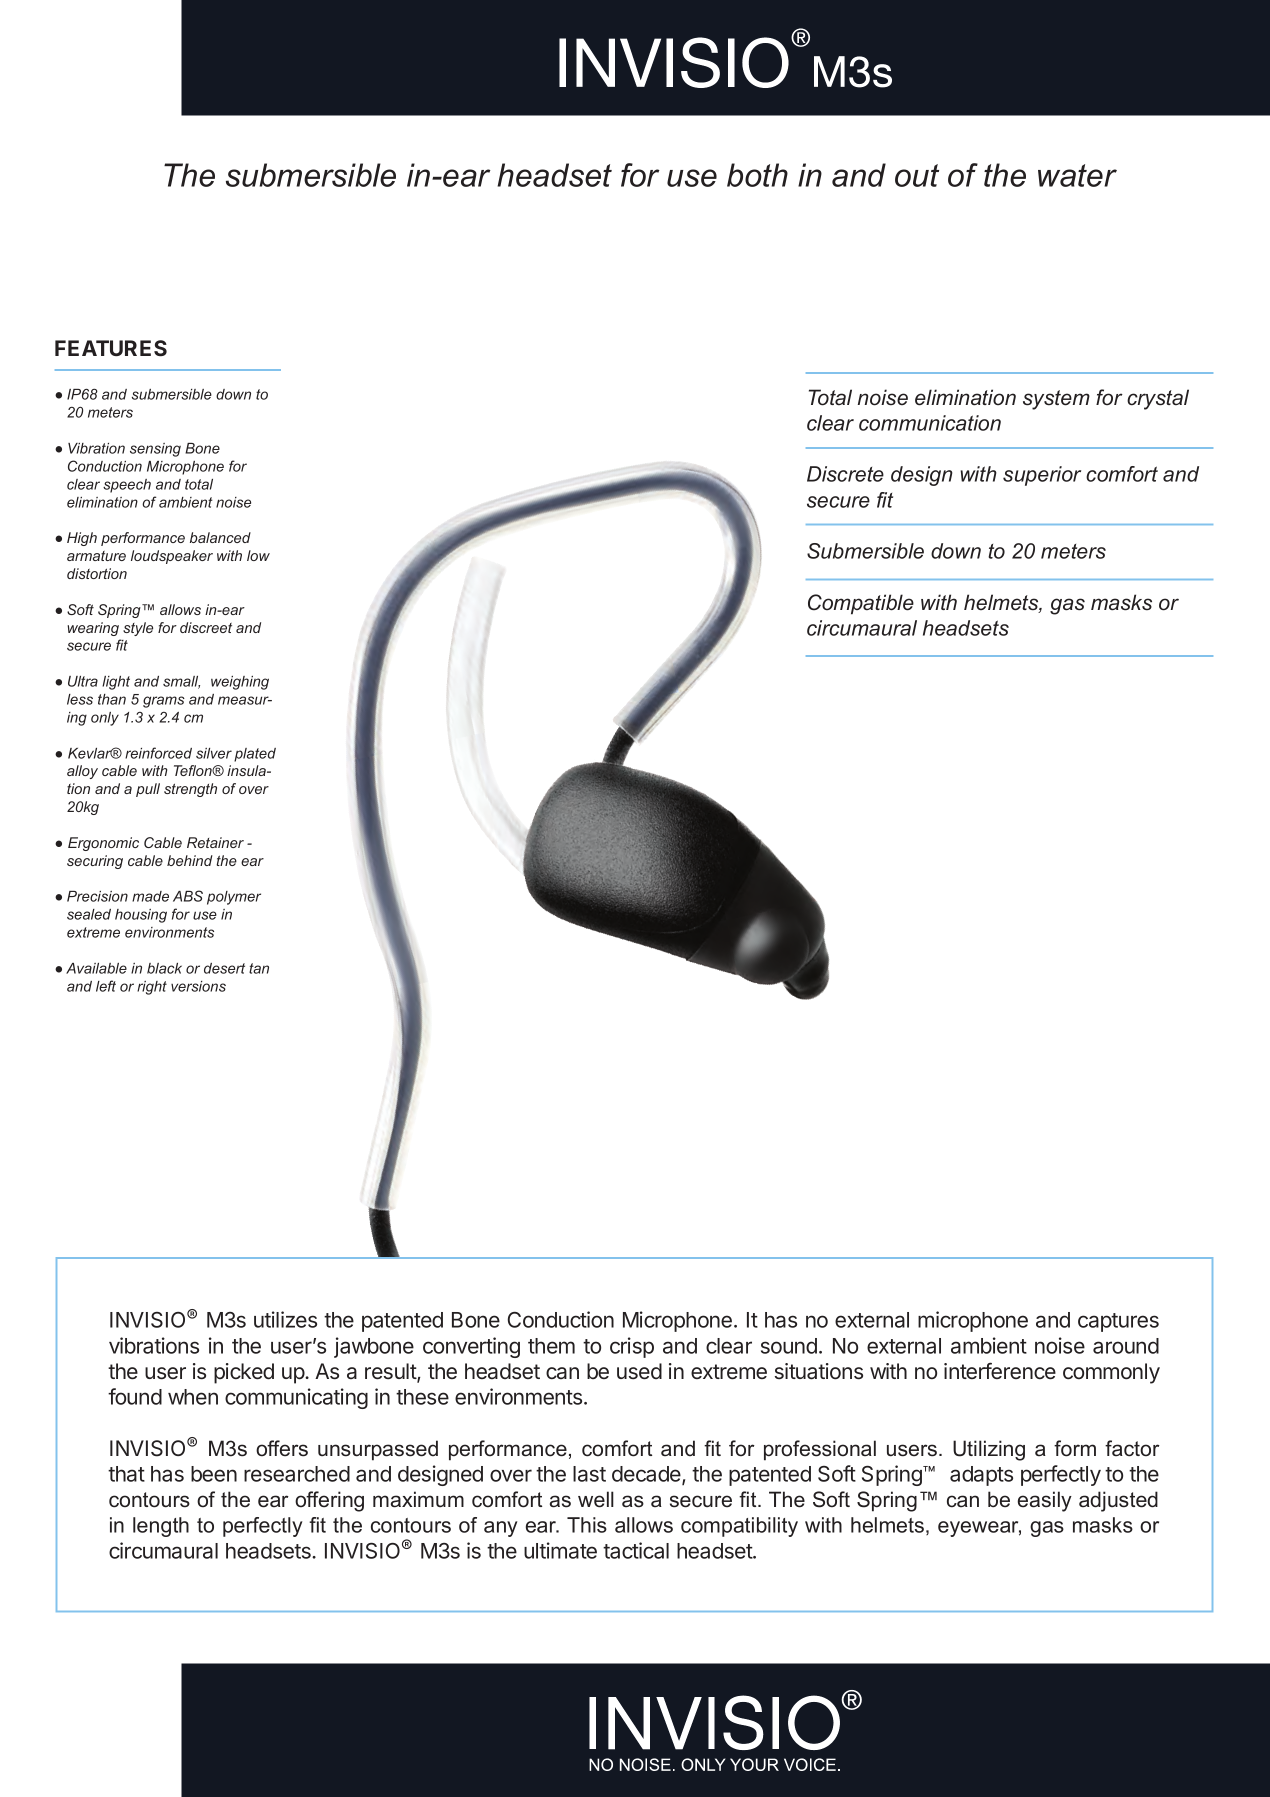  What do you see at coordinates (161, 1527) in the screenshot?
I see `length` at bounding box center [161, 1527].
